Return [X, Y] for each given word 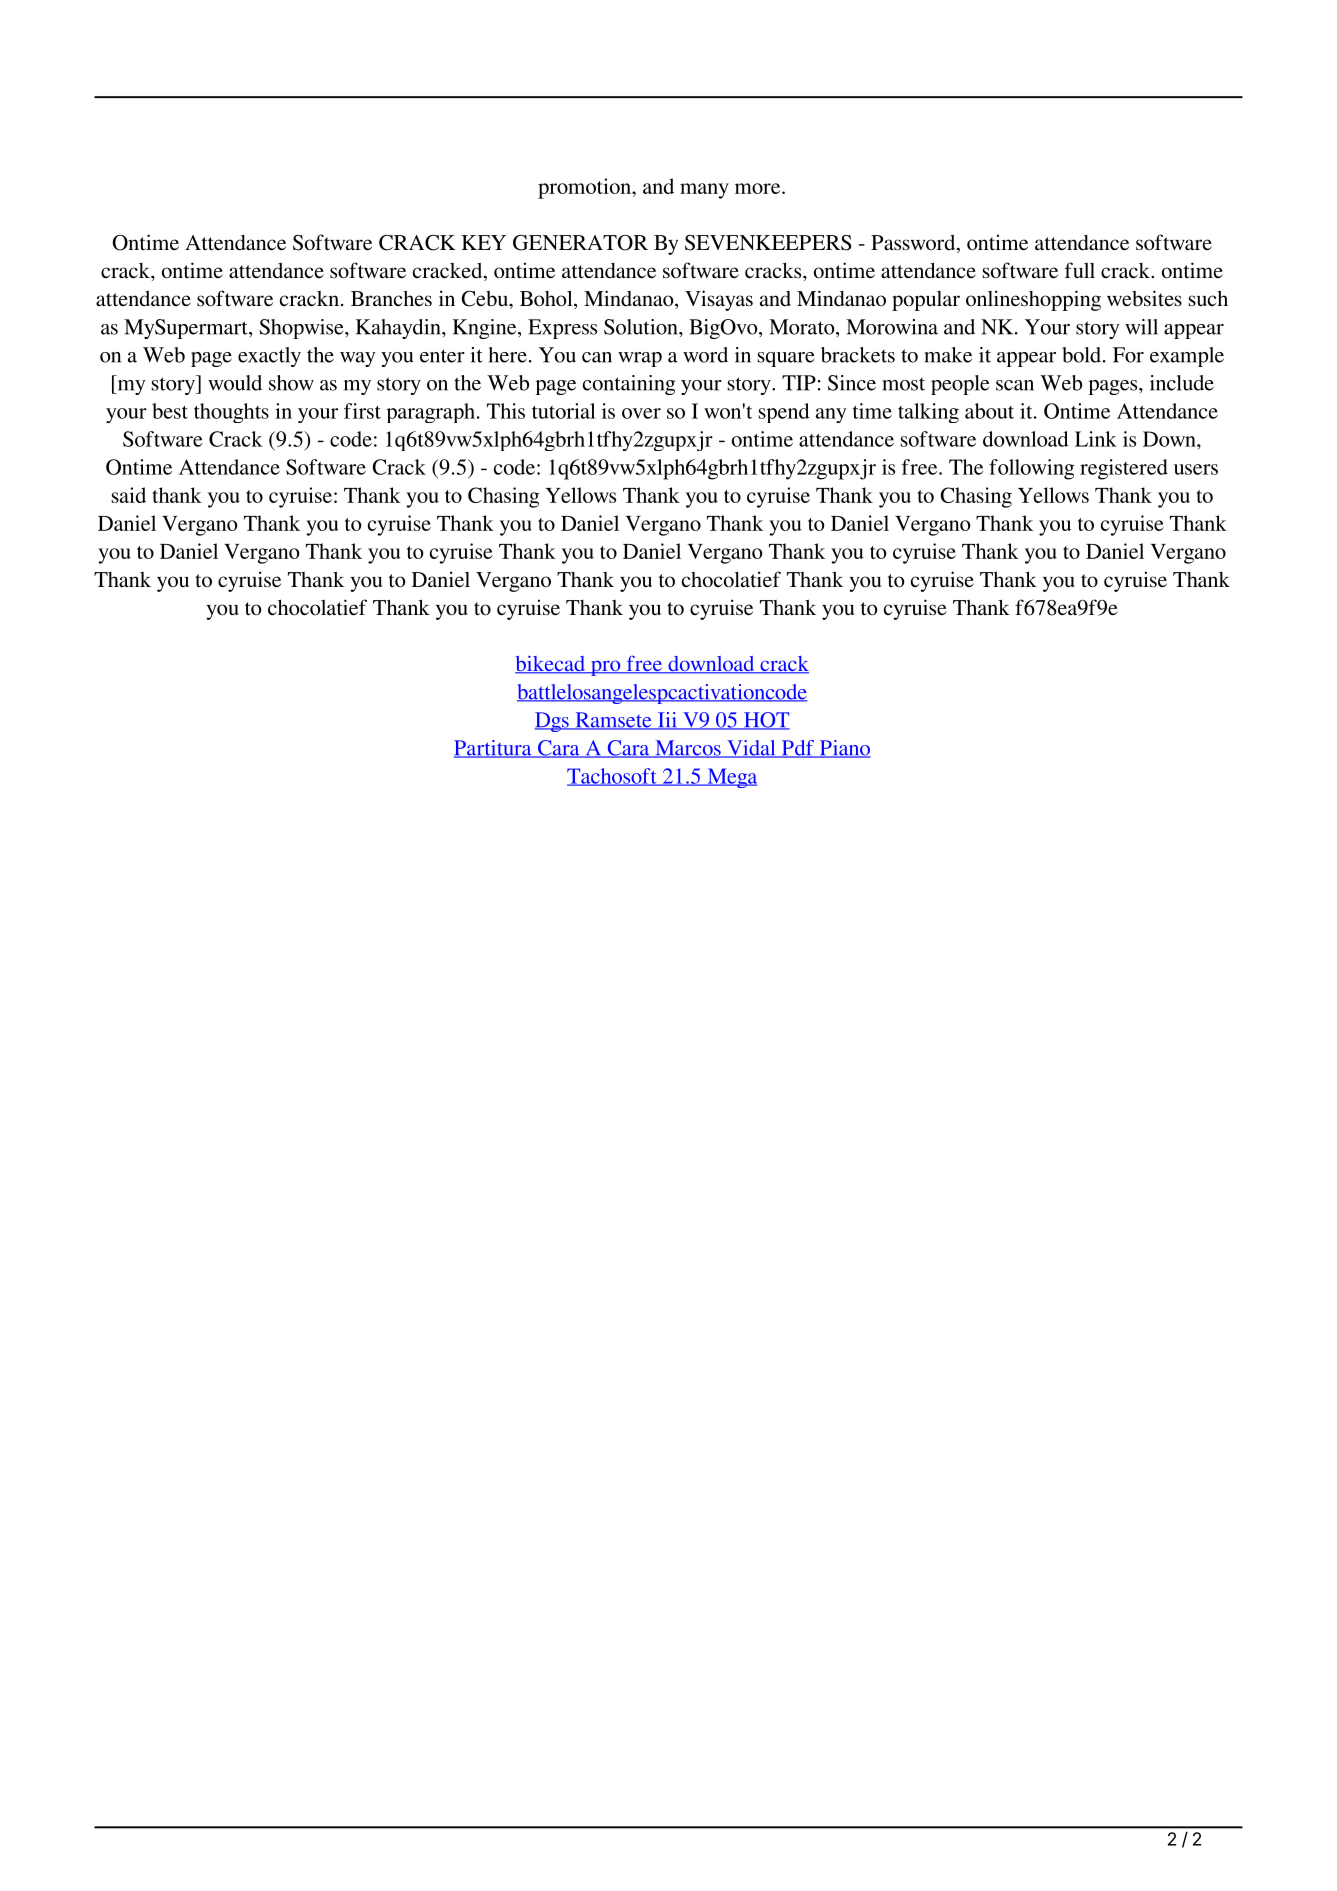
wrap [640, 359]
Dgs [553, 722]
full [1080, 270]
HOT [766, 721]
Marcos [688, 749]
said [129, 495]
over [641, 413]
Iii [667, 721]
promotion [585, 188]
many [704, 191]
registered [1124, 469]
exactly [269, 357]
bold [1081, 355]
